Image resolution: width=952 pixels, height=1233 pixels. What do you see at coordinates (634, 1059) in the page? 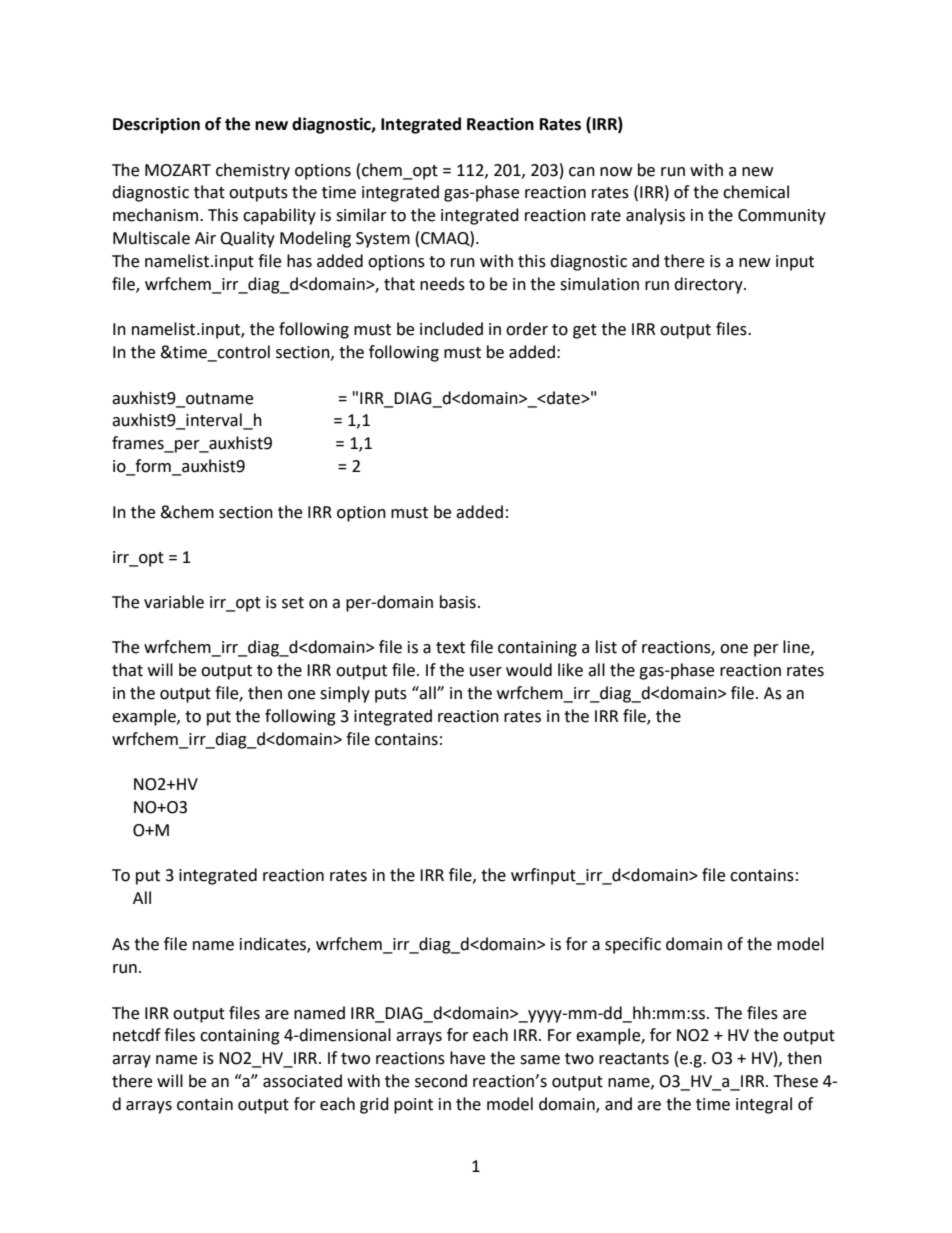
I see `reactants` at bounding box center [634, 1059].
